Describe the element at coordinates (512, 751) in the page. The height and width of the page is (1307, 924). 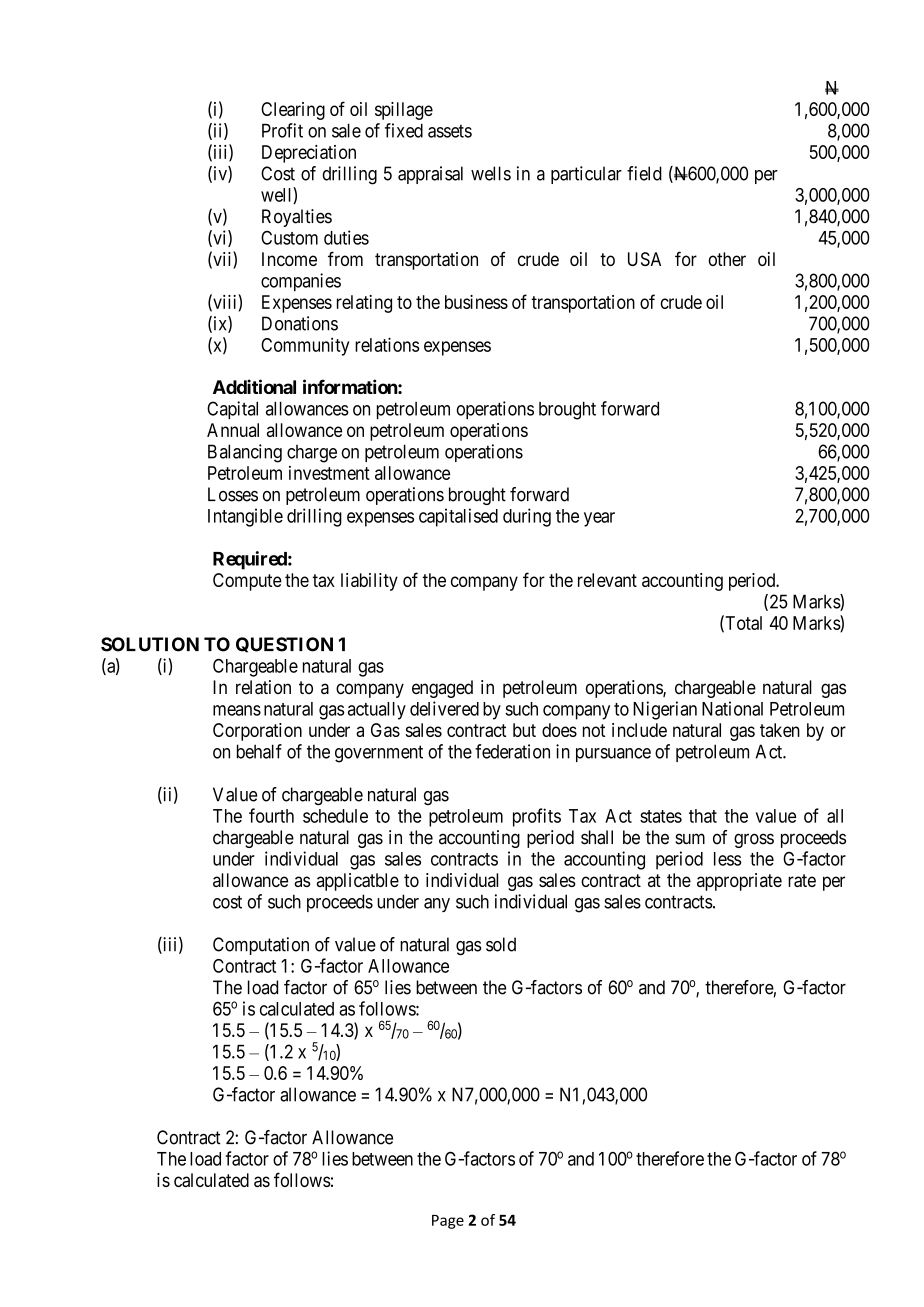
I see `federation` at that location.
